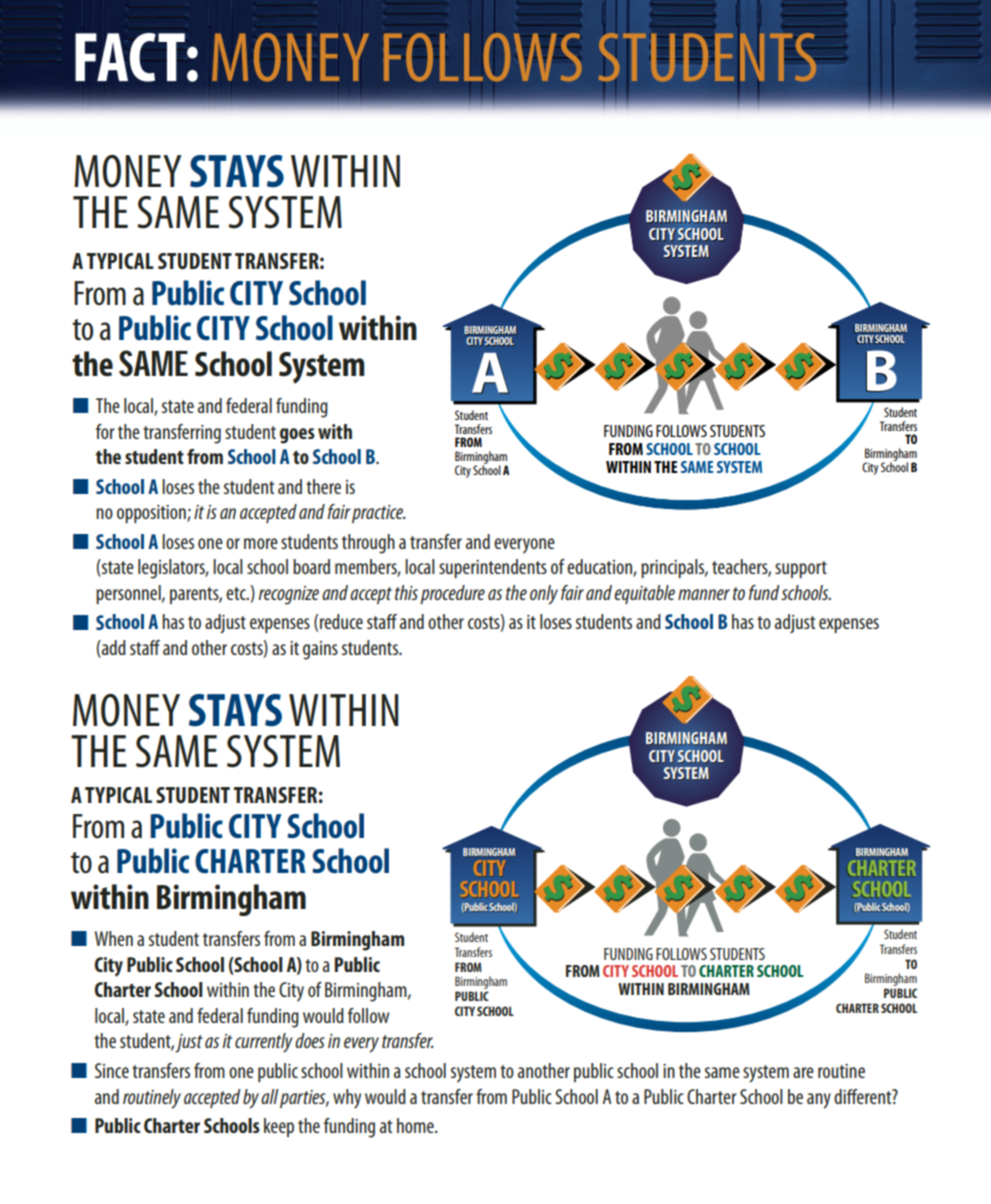  I want to click on all, so click(269, 1096).
